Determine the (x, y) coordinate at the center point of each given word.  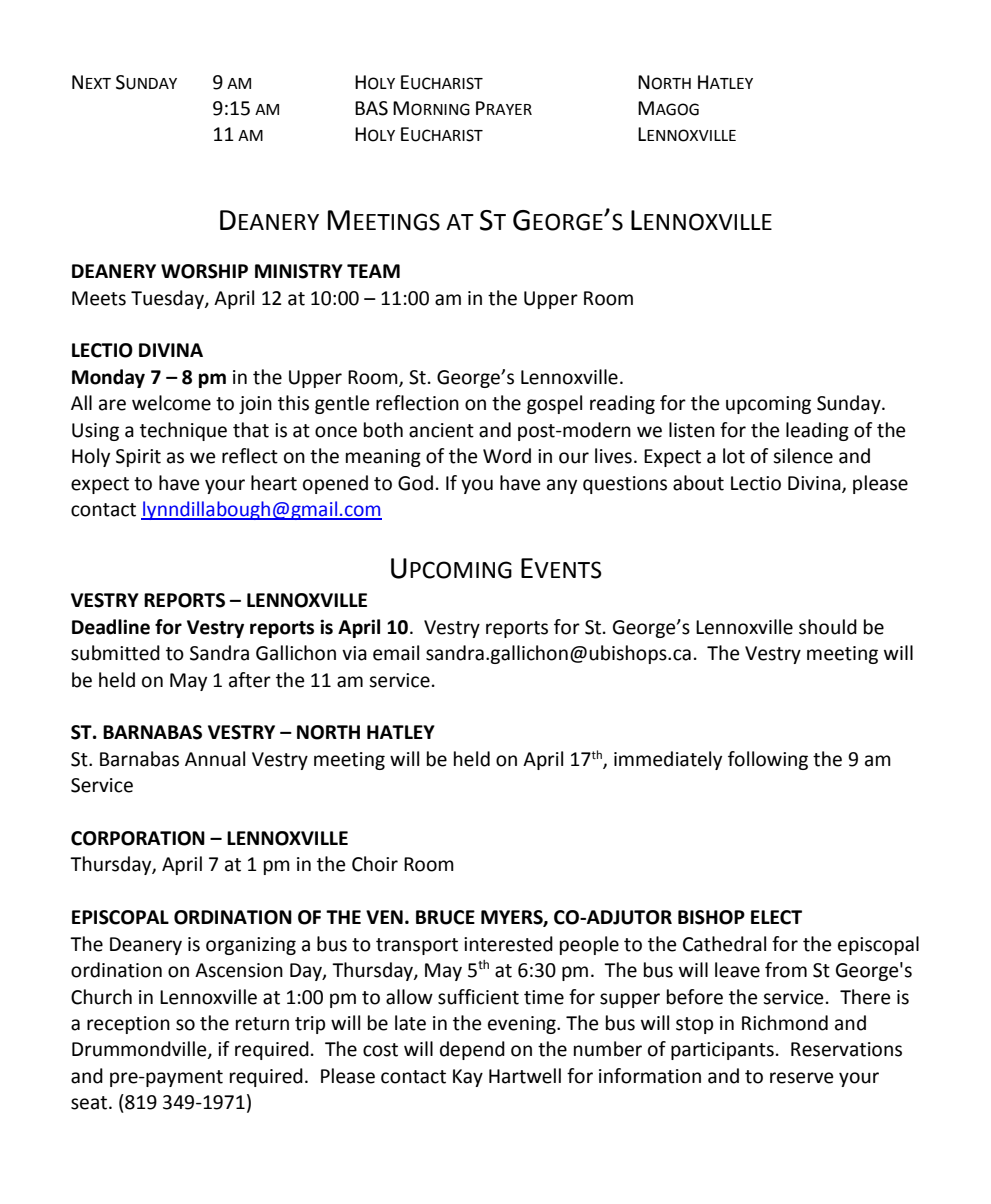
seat (90, 1103)
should (828, 627)
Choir (375, 864)
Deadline (111, 627)
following (768, 760)
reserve (802, 1078)
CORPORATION (138, 838)
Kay (468, 1078)
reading (622, 404)
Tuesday (168, 299)
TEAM (373, 271)
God (415, 483)
